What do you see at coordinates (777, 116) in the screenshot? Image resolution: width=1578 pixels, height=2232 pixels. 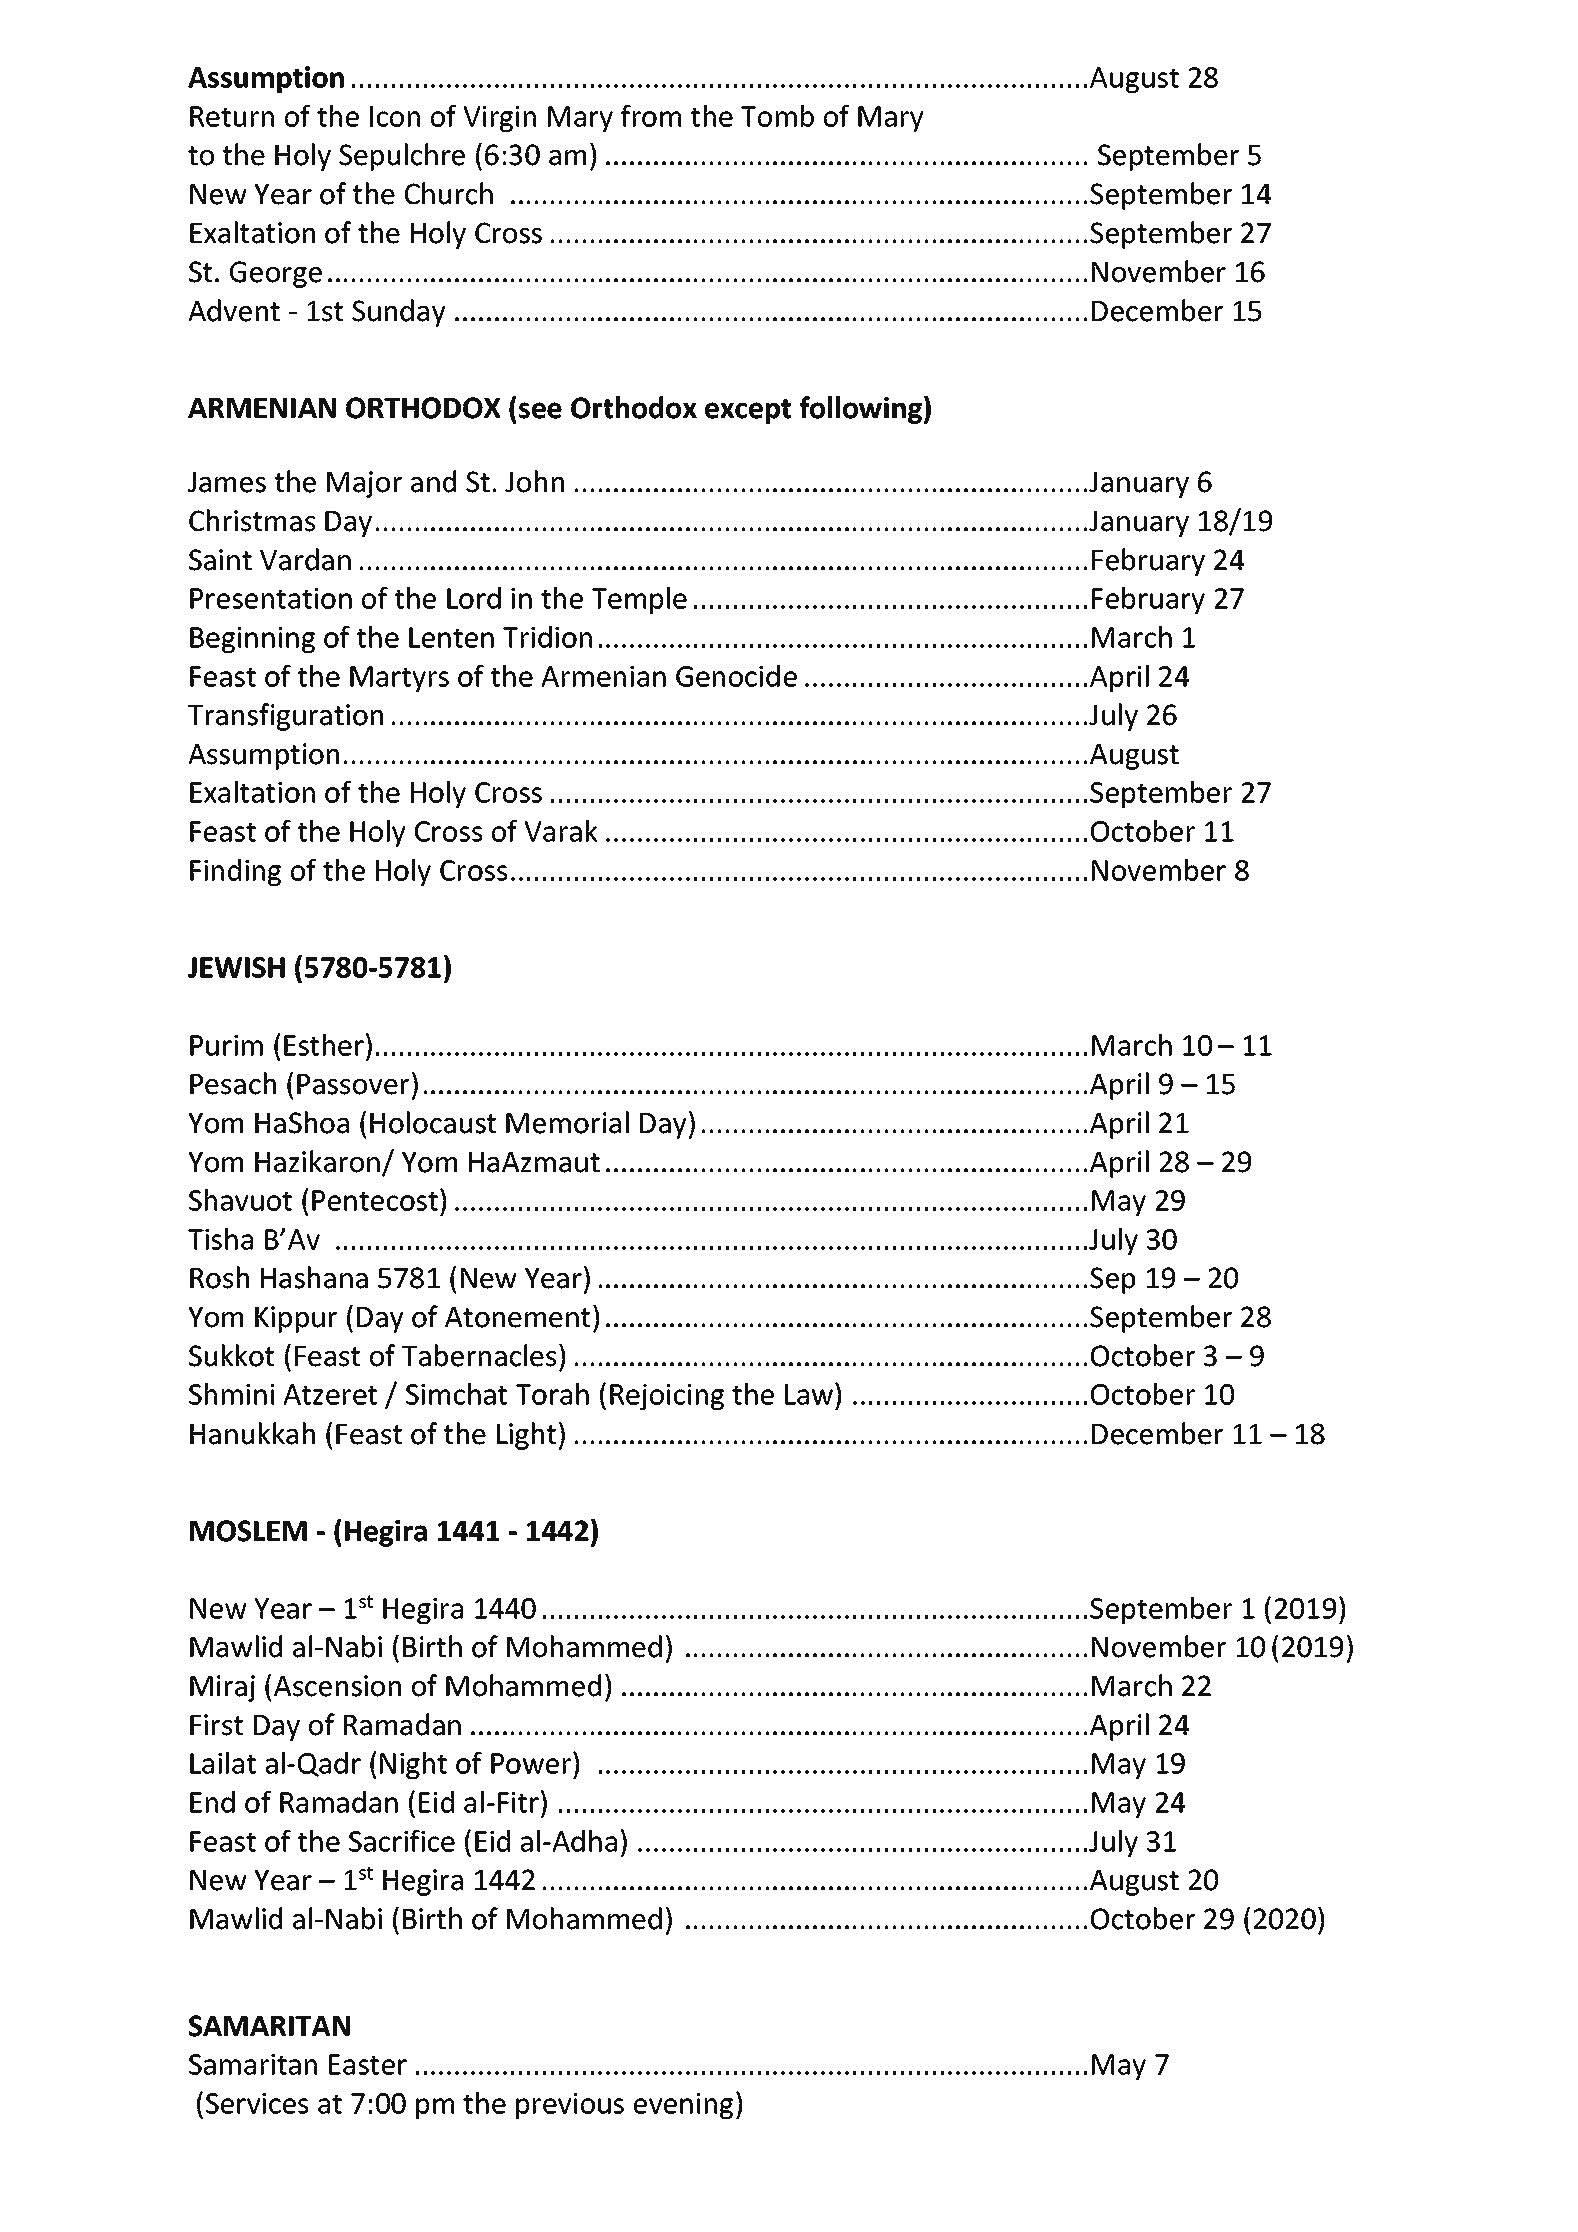 I see `Tomb` at bounding box center [777, 116].
